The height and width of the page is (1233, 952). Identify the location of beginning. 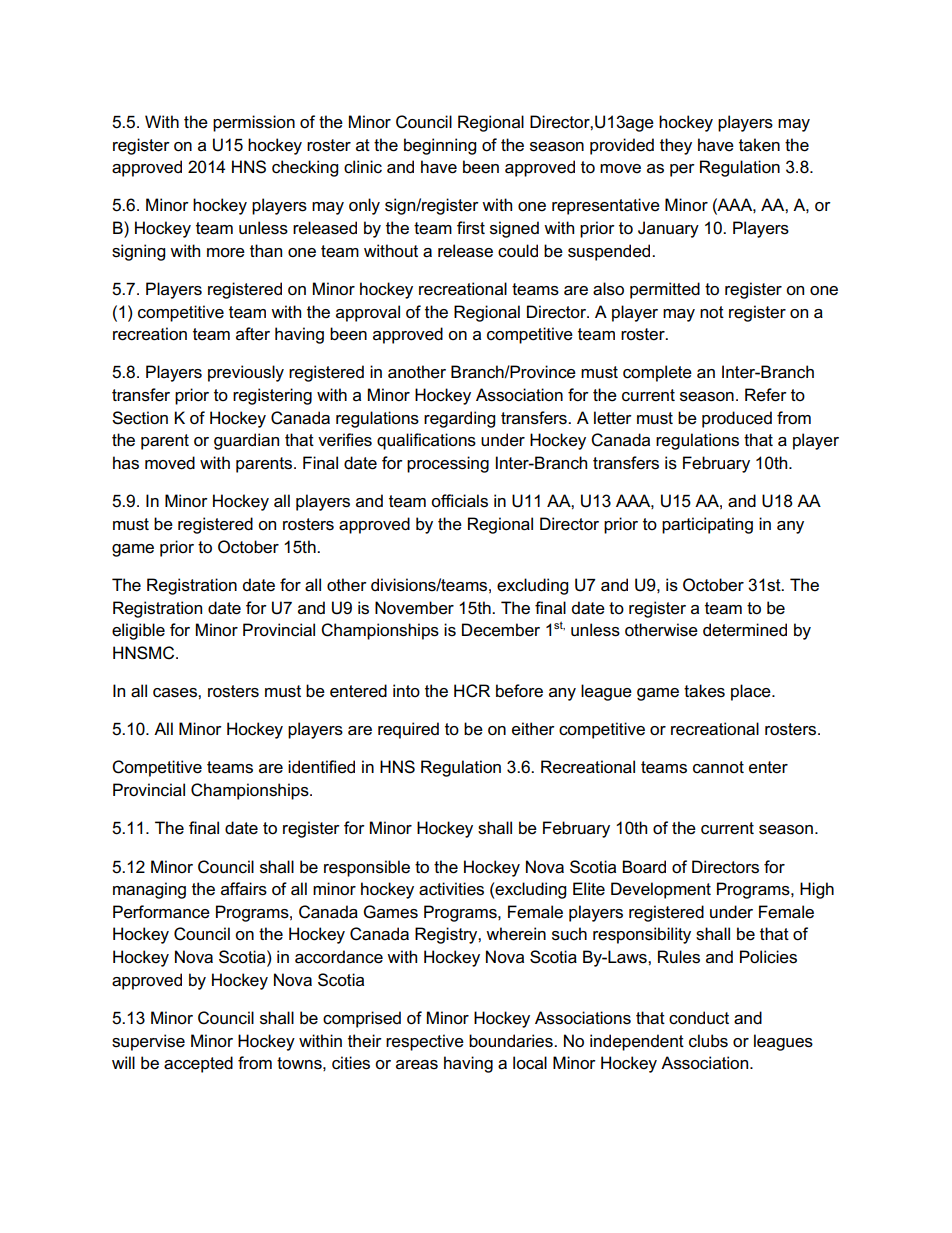
(440, 146).
